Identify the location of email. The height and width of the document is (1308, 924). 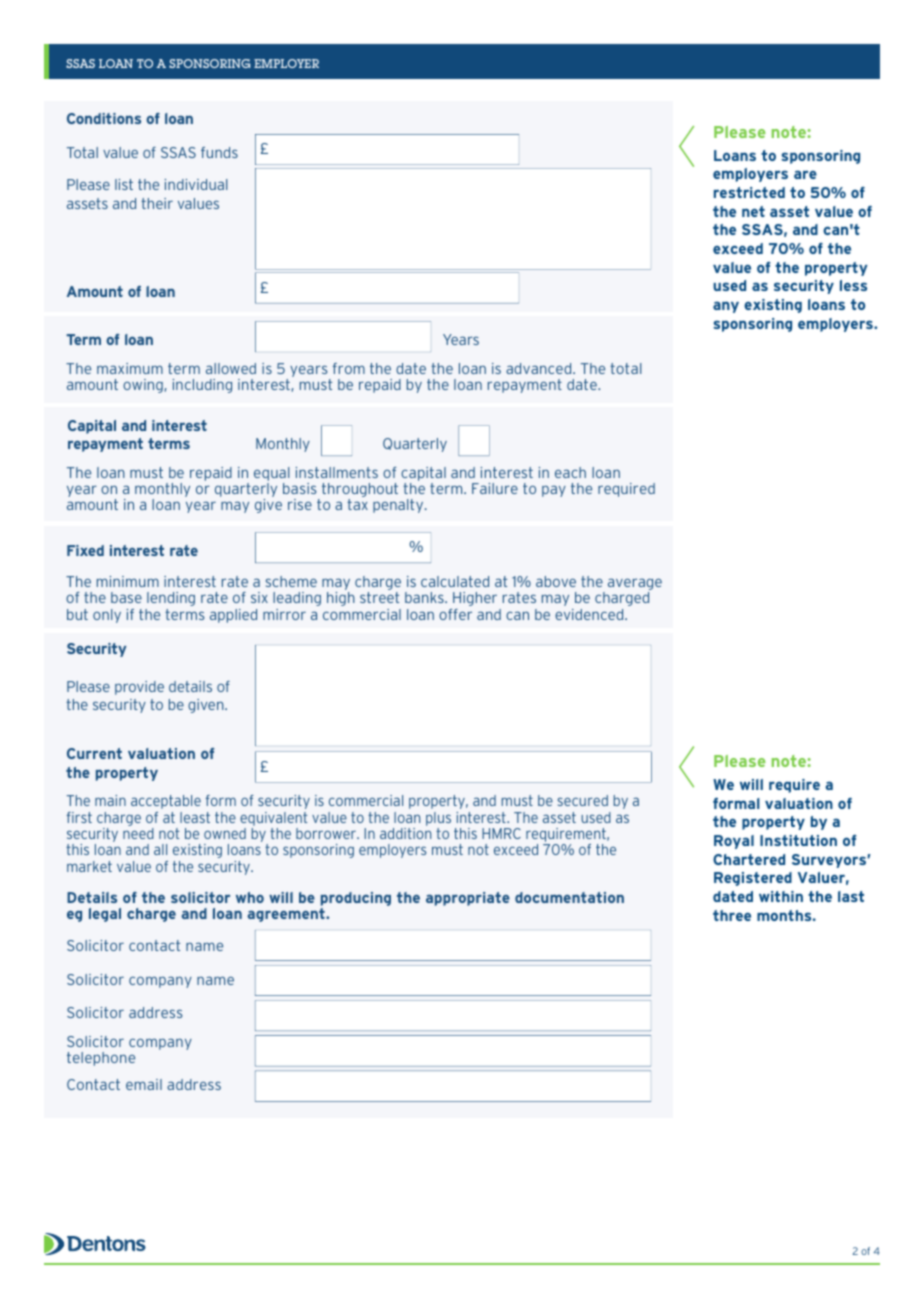
(144, 1084).
